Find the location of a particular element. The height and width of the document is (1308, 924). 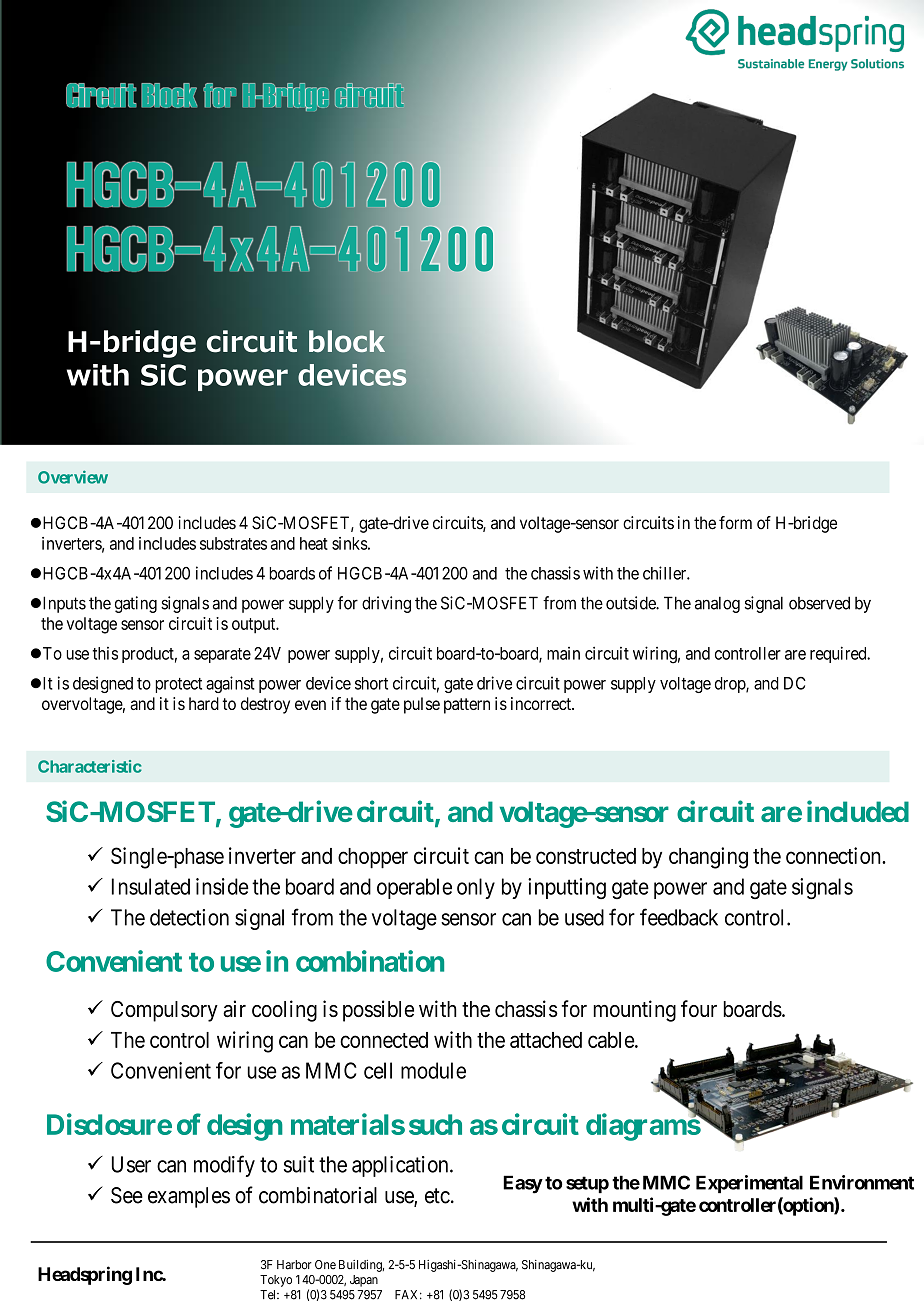

changing is located at coordinates (708, 858).
